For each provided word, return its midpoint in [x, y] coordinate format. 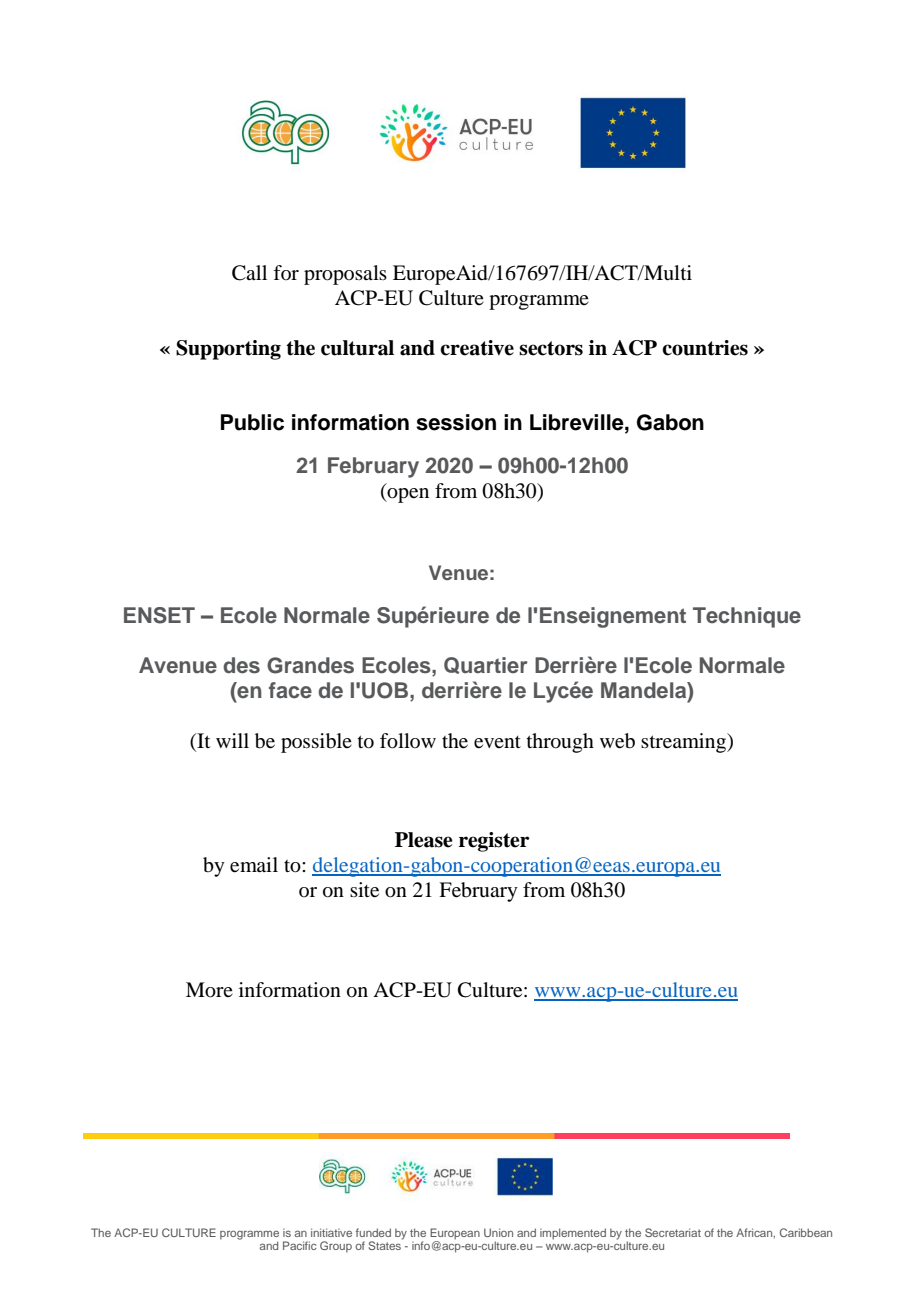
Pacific [299, 1245]
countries [705, 348]
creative [477, 348]
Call [249, 273]
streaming [684, 743]
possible [316, 743]
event [497, 742]
